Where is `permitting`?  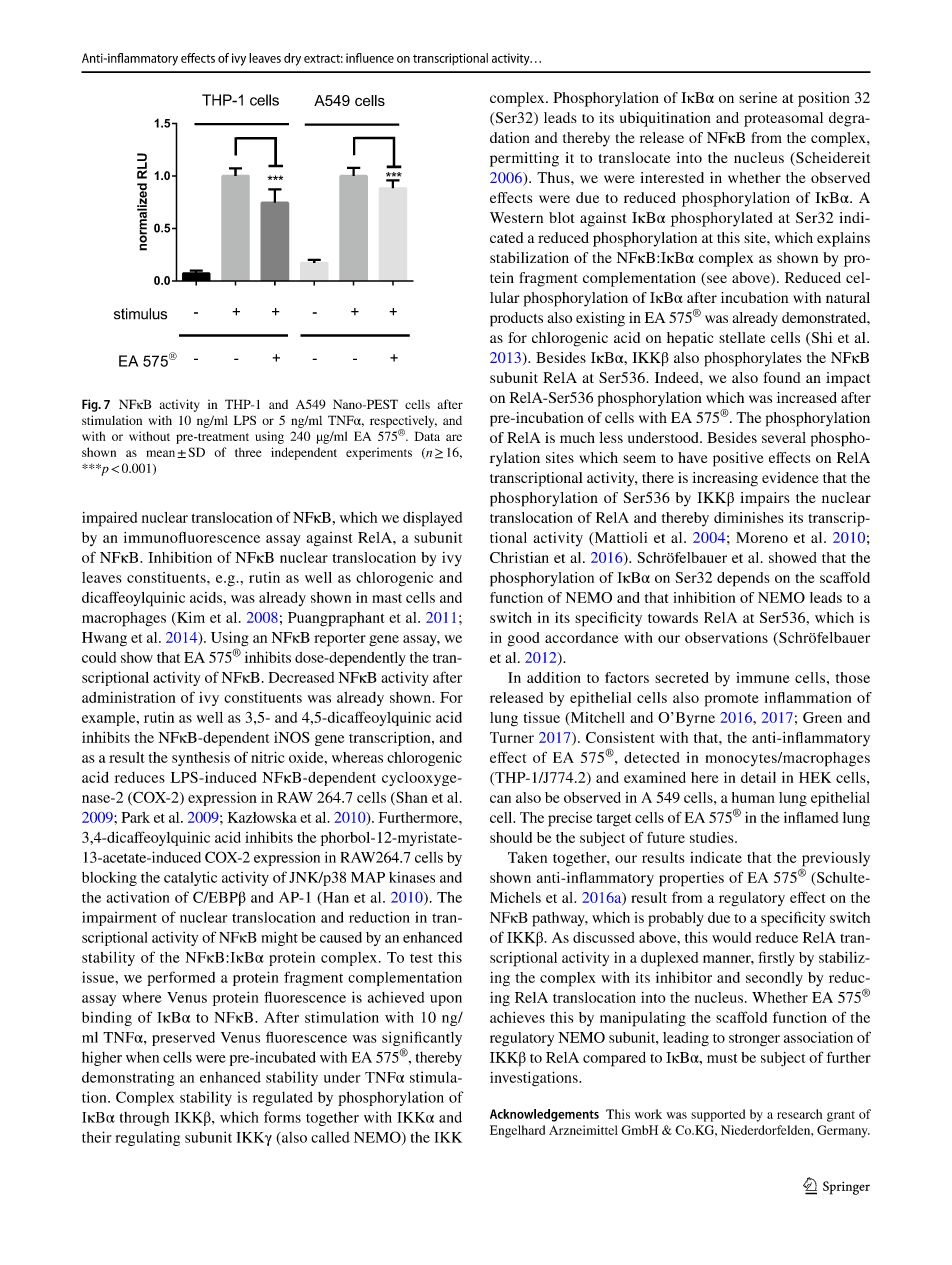 permitting is located at coordinates (524, 159).
